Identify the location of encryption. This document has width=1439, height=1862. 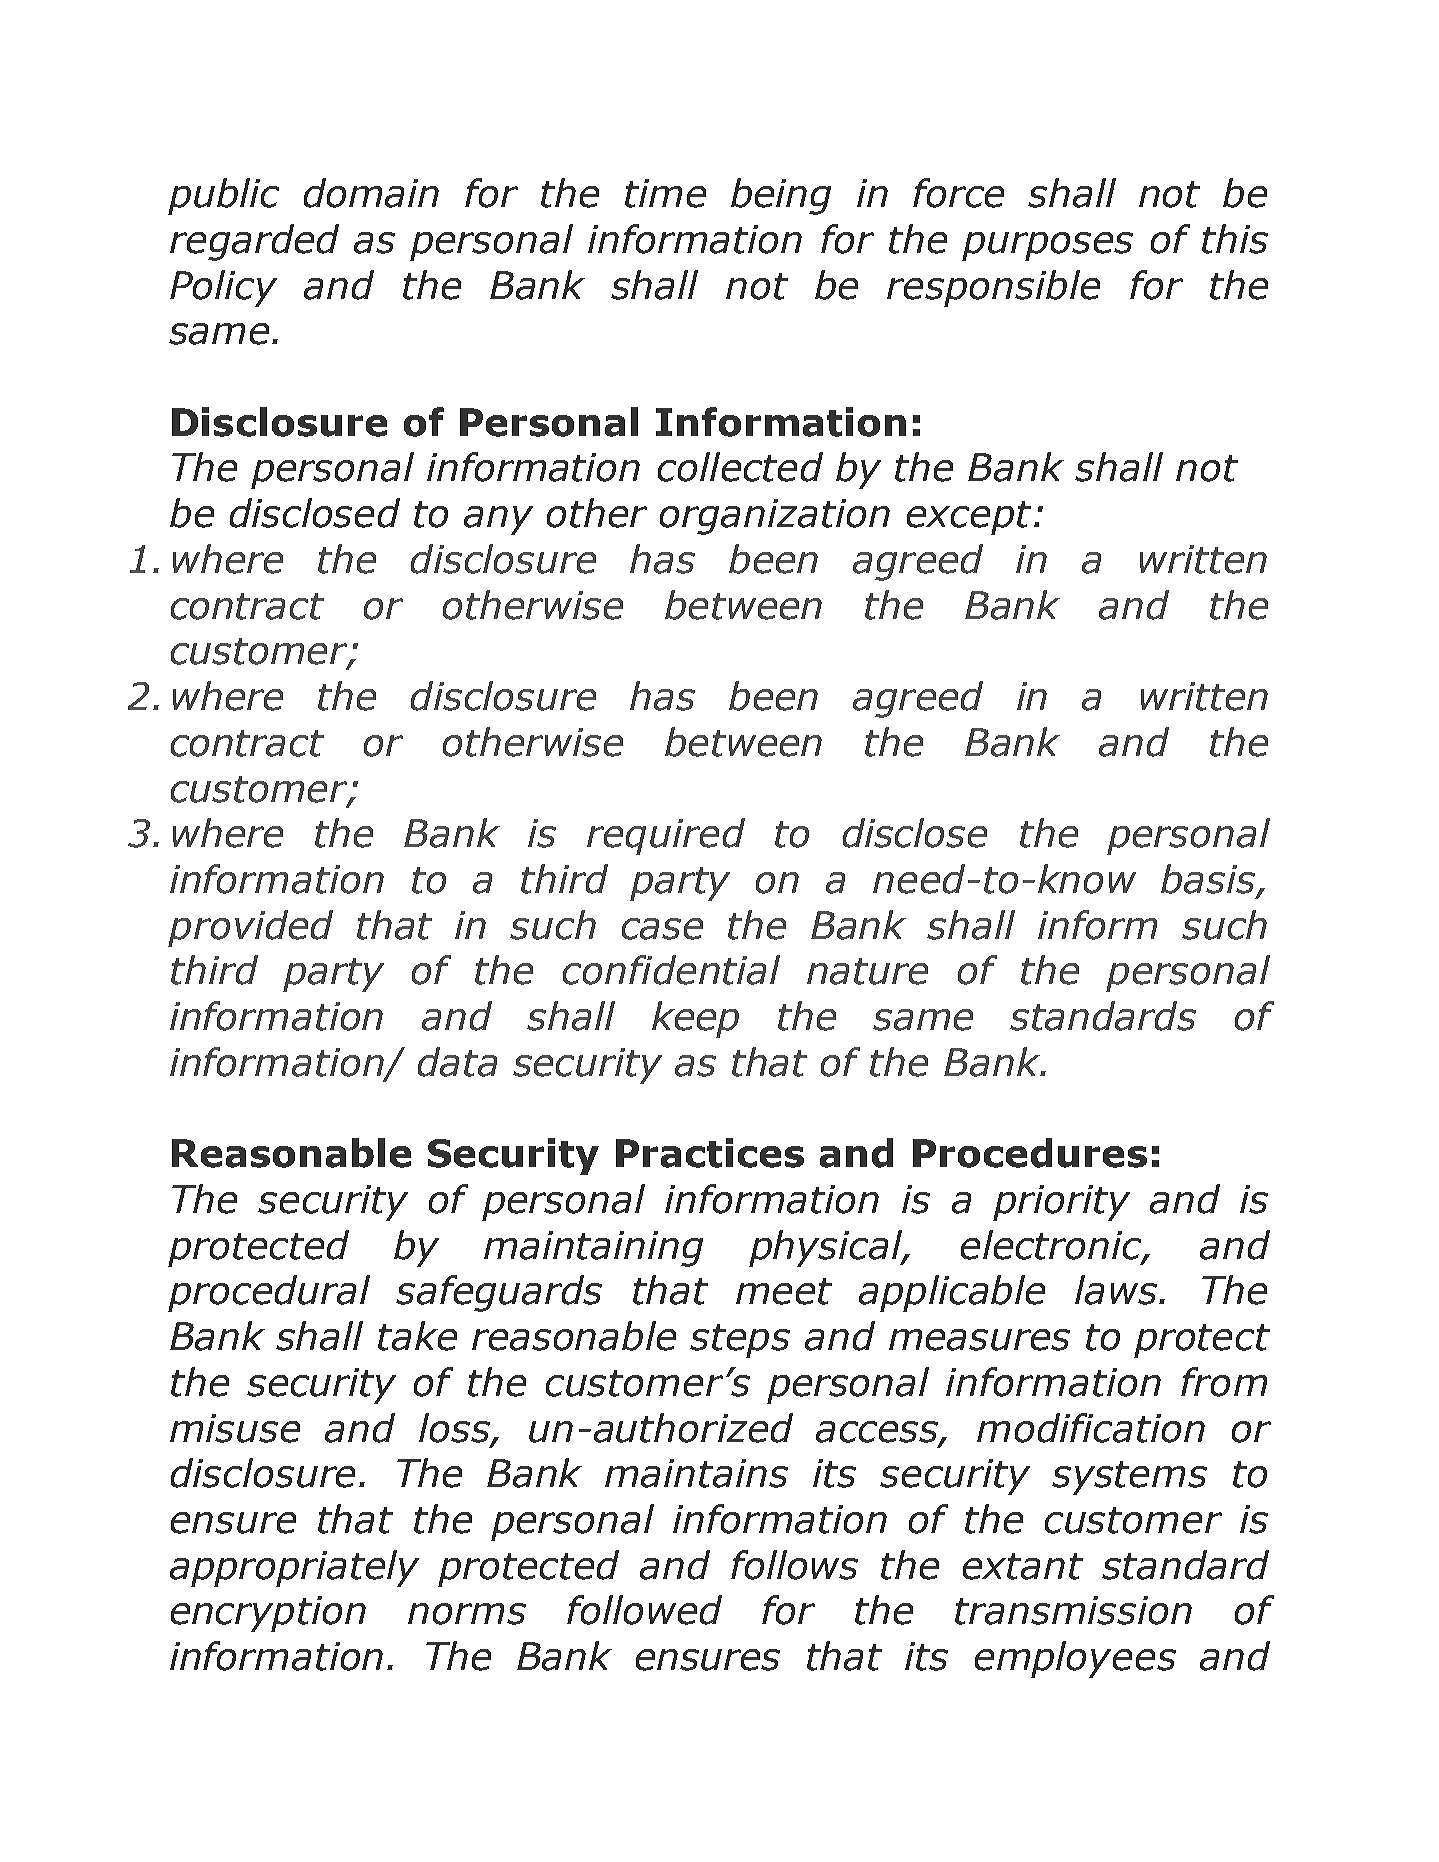
(268, 1614).
